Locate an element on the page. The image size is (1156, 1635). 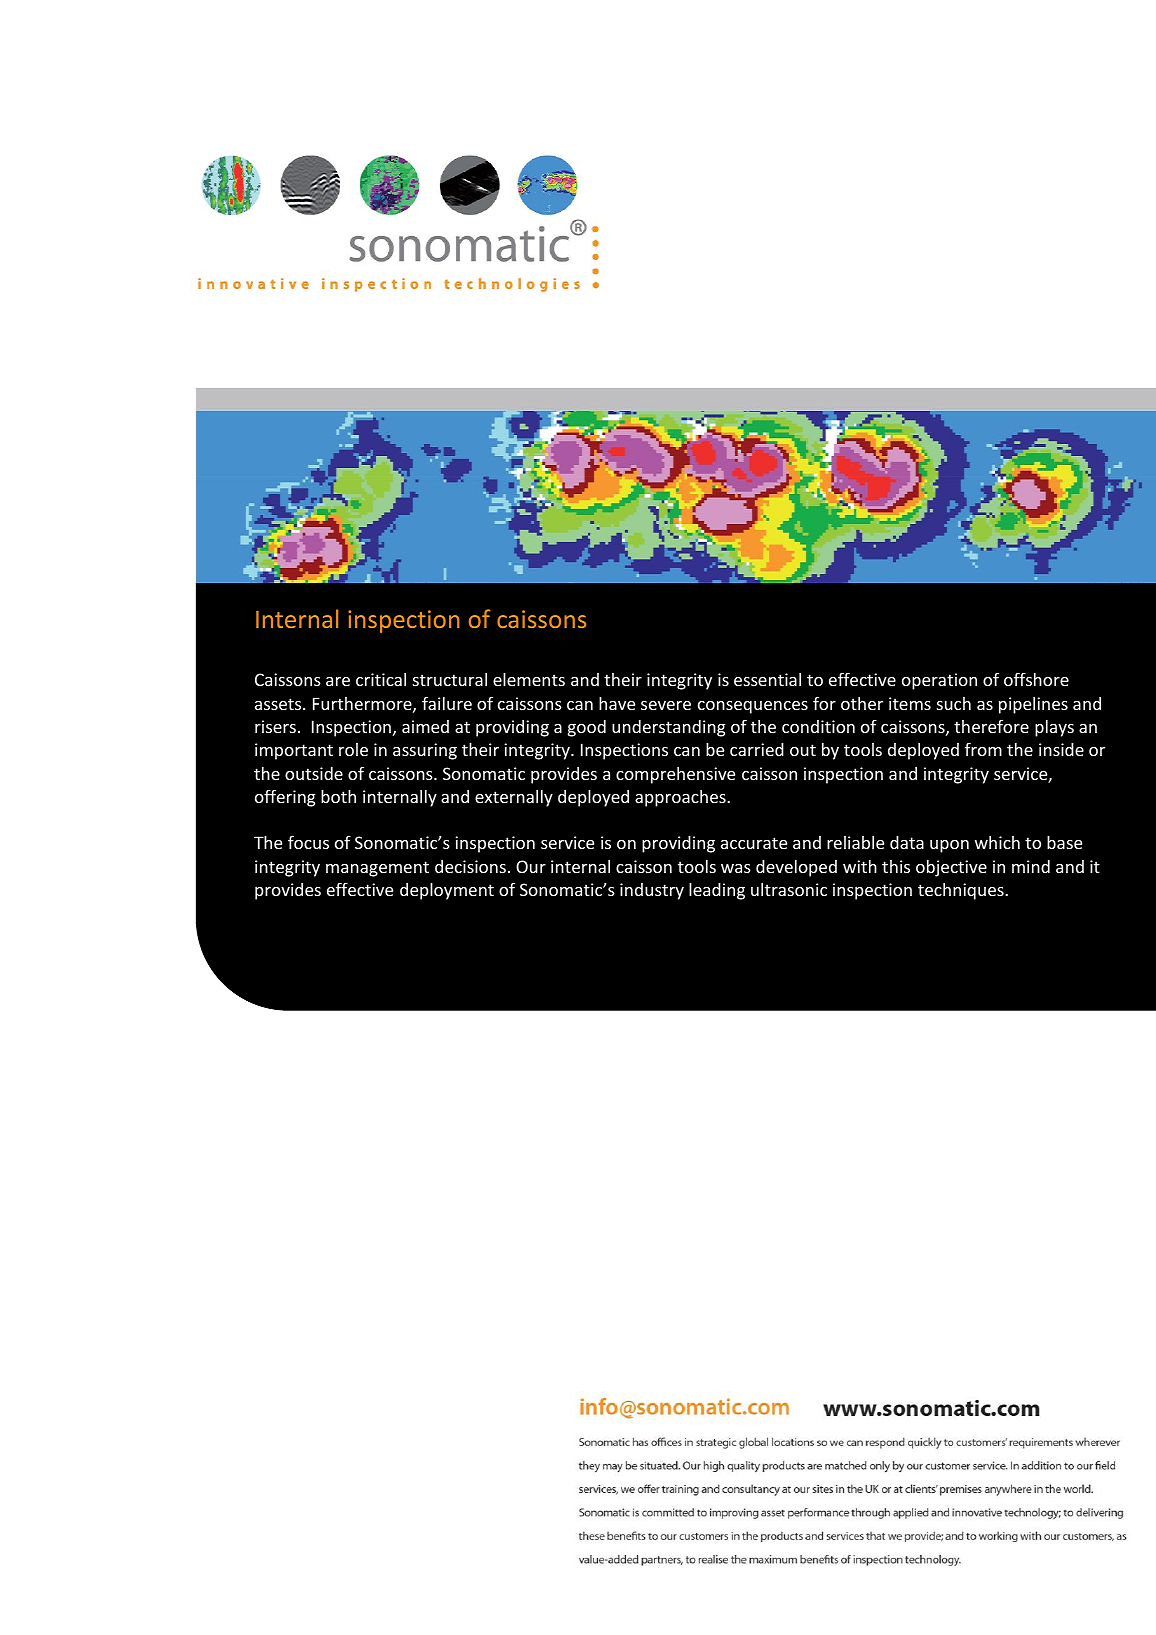
focus is located at coordinates (308, 842).
